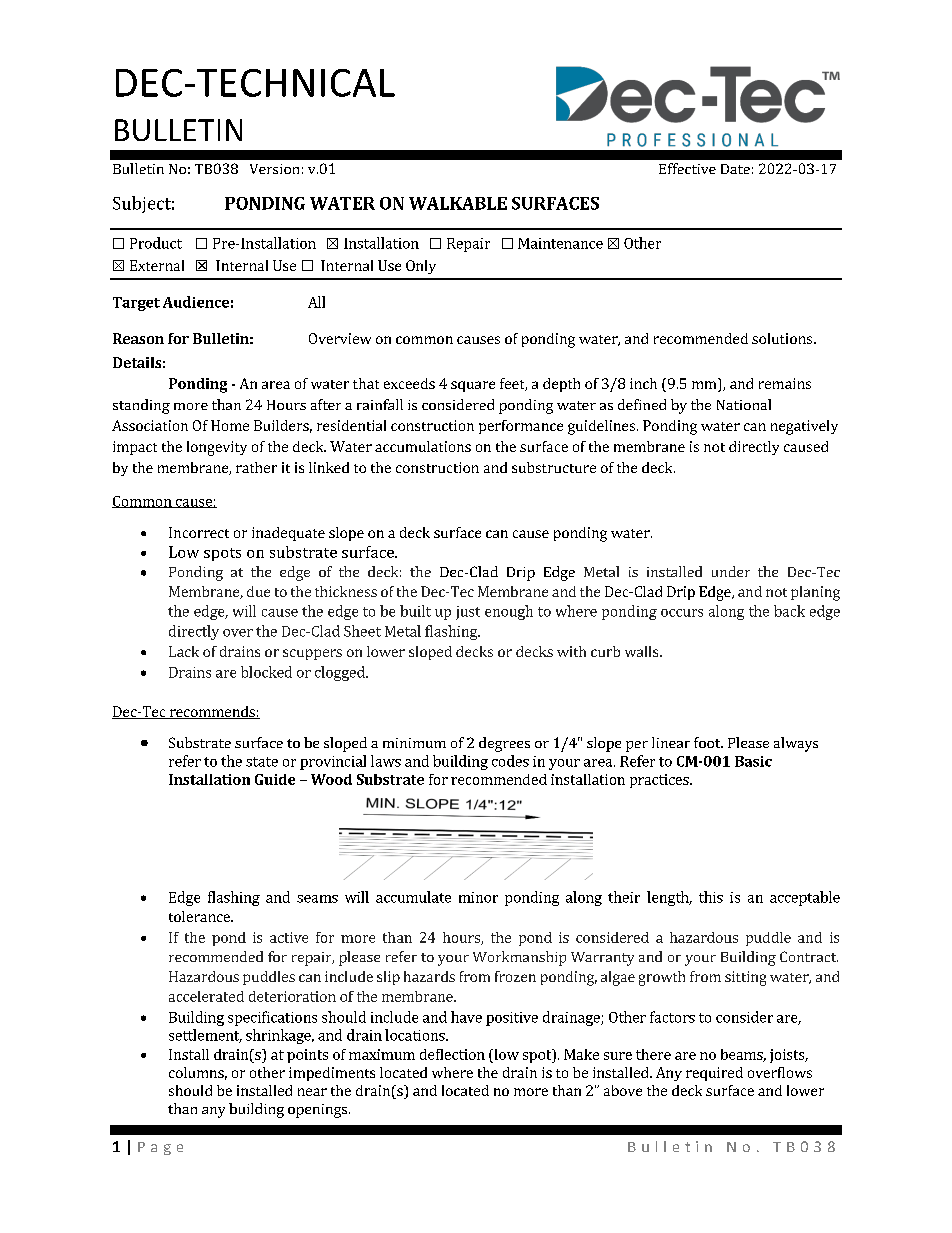 This image has width=952, height=1233. I want to click on WALKABLE, so click(458, 203).
